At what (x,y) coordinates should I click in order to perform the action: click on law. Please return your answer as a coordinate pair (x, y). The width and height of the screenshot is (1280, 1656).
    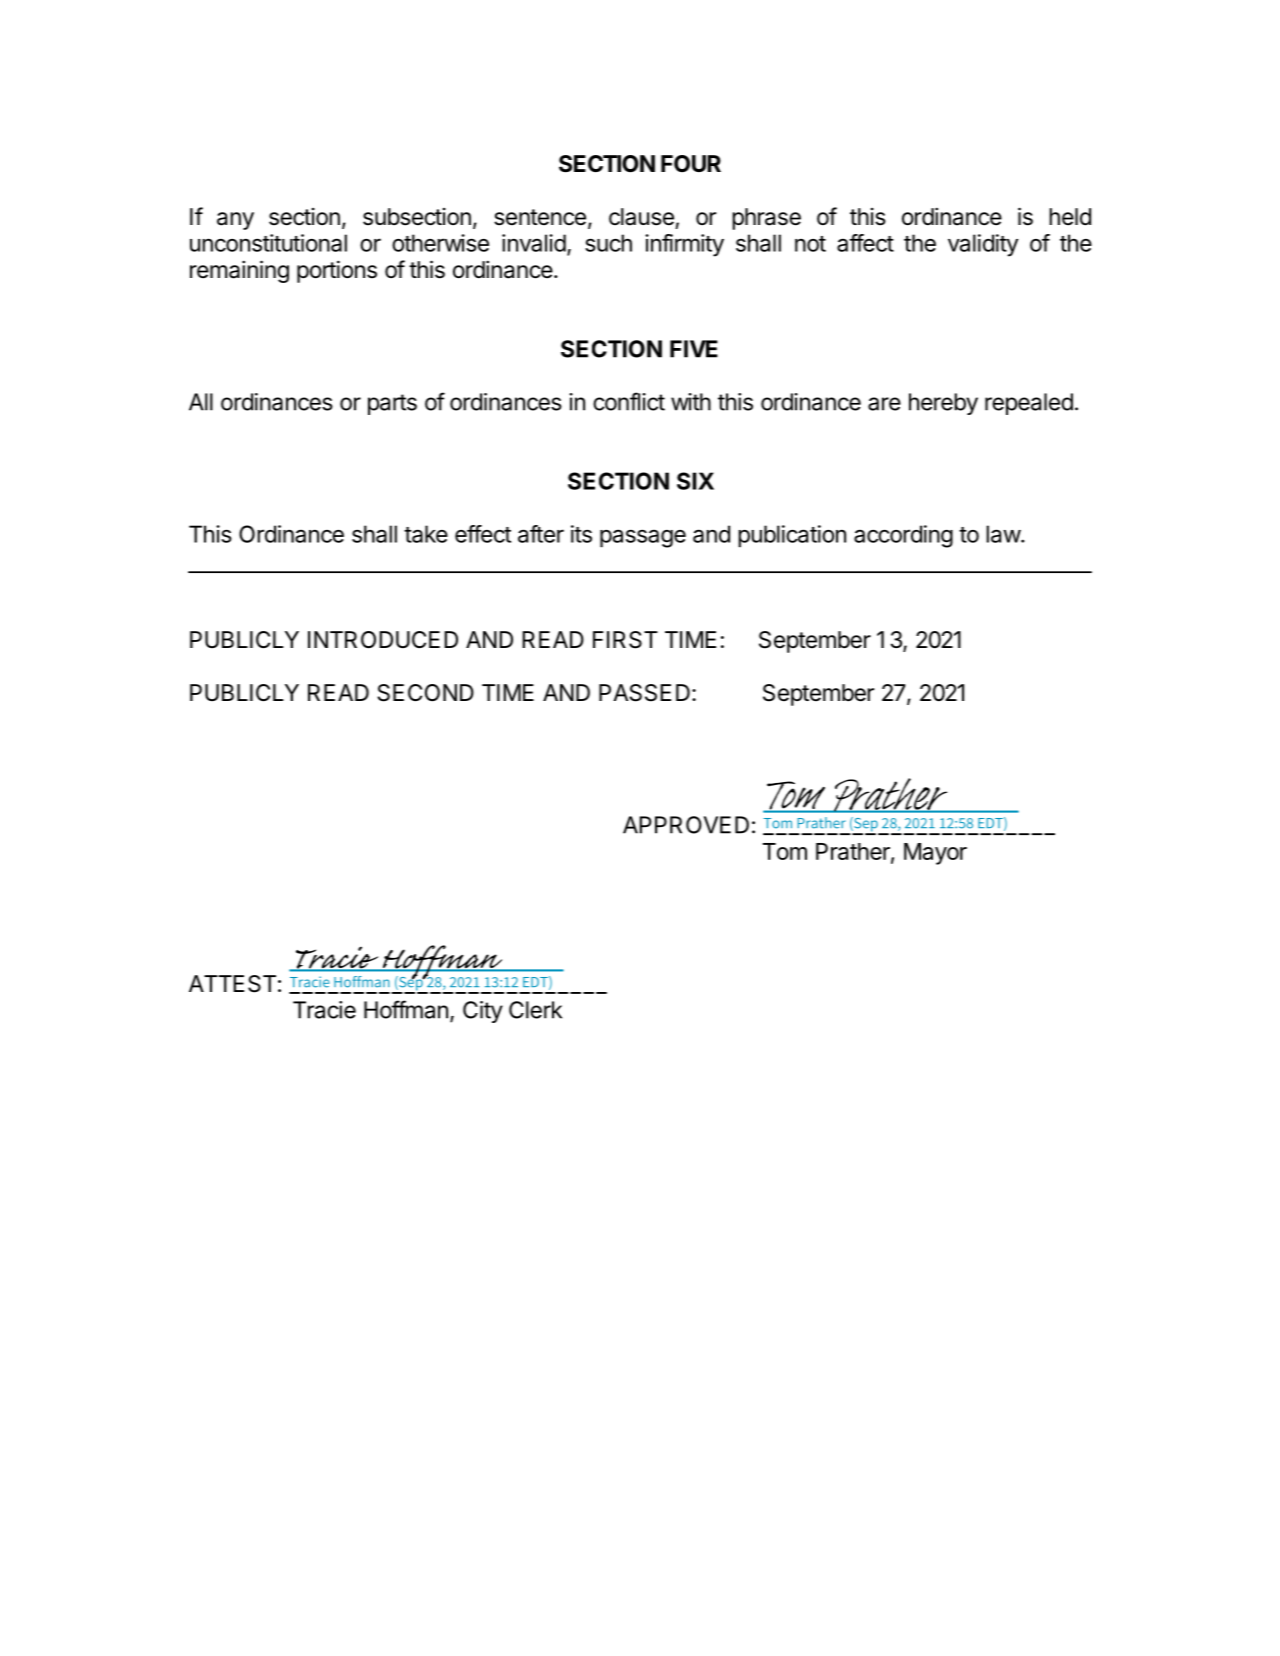
    Looking at the image, I should click on (1004, 534).
